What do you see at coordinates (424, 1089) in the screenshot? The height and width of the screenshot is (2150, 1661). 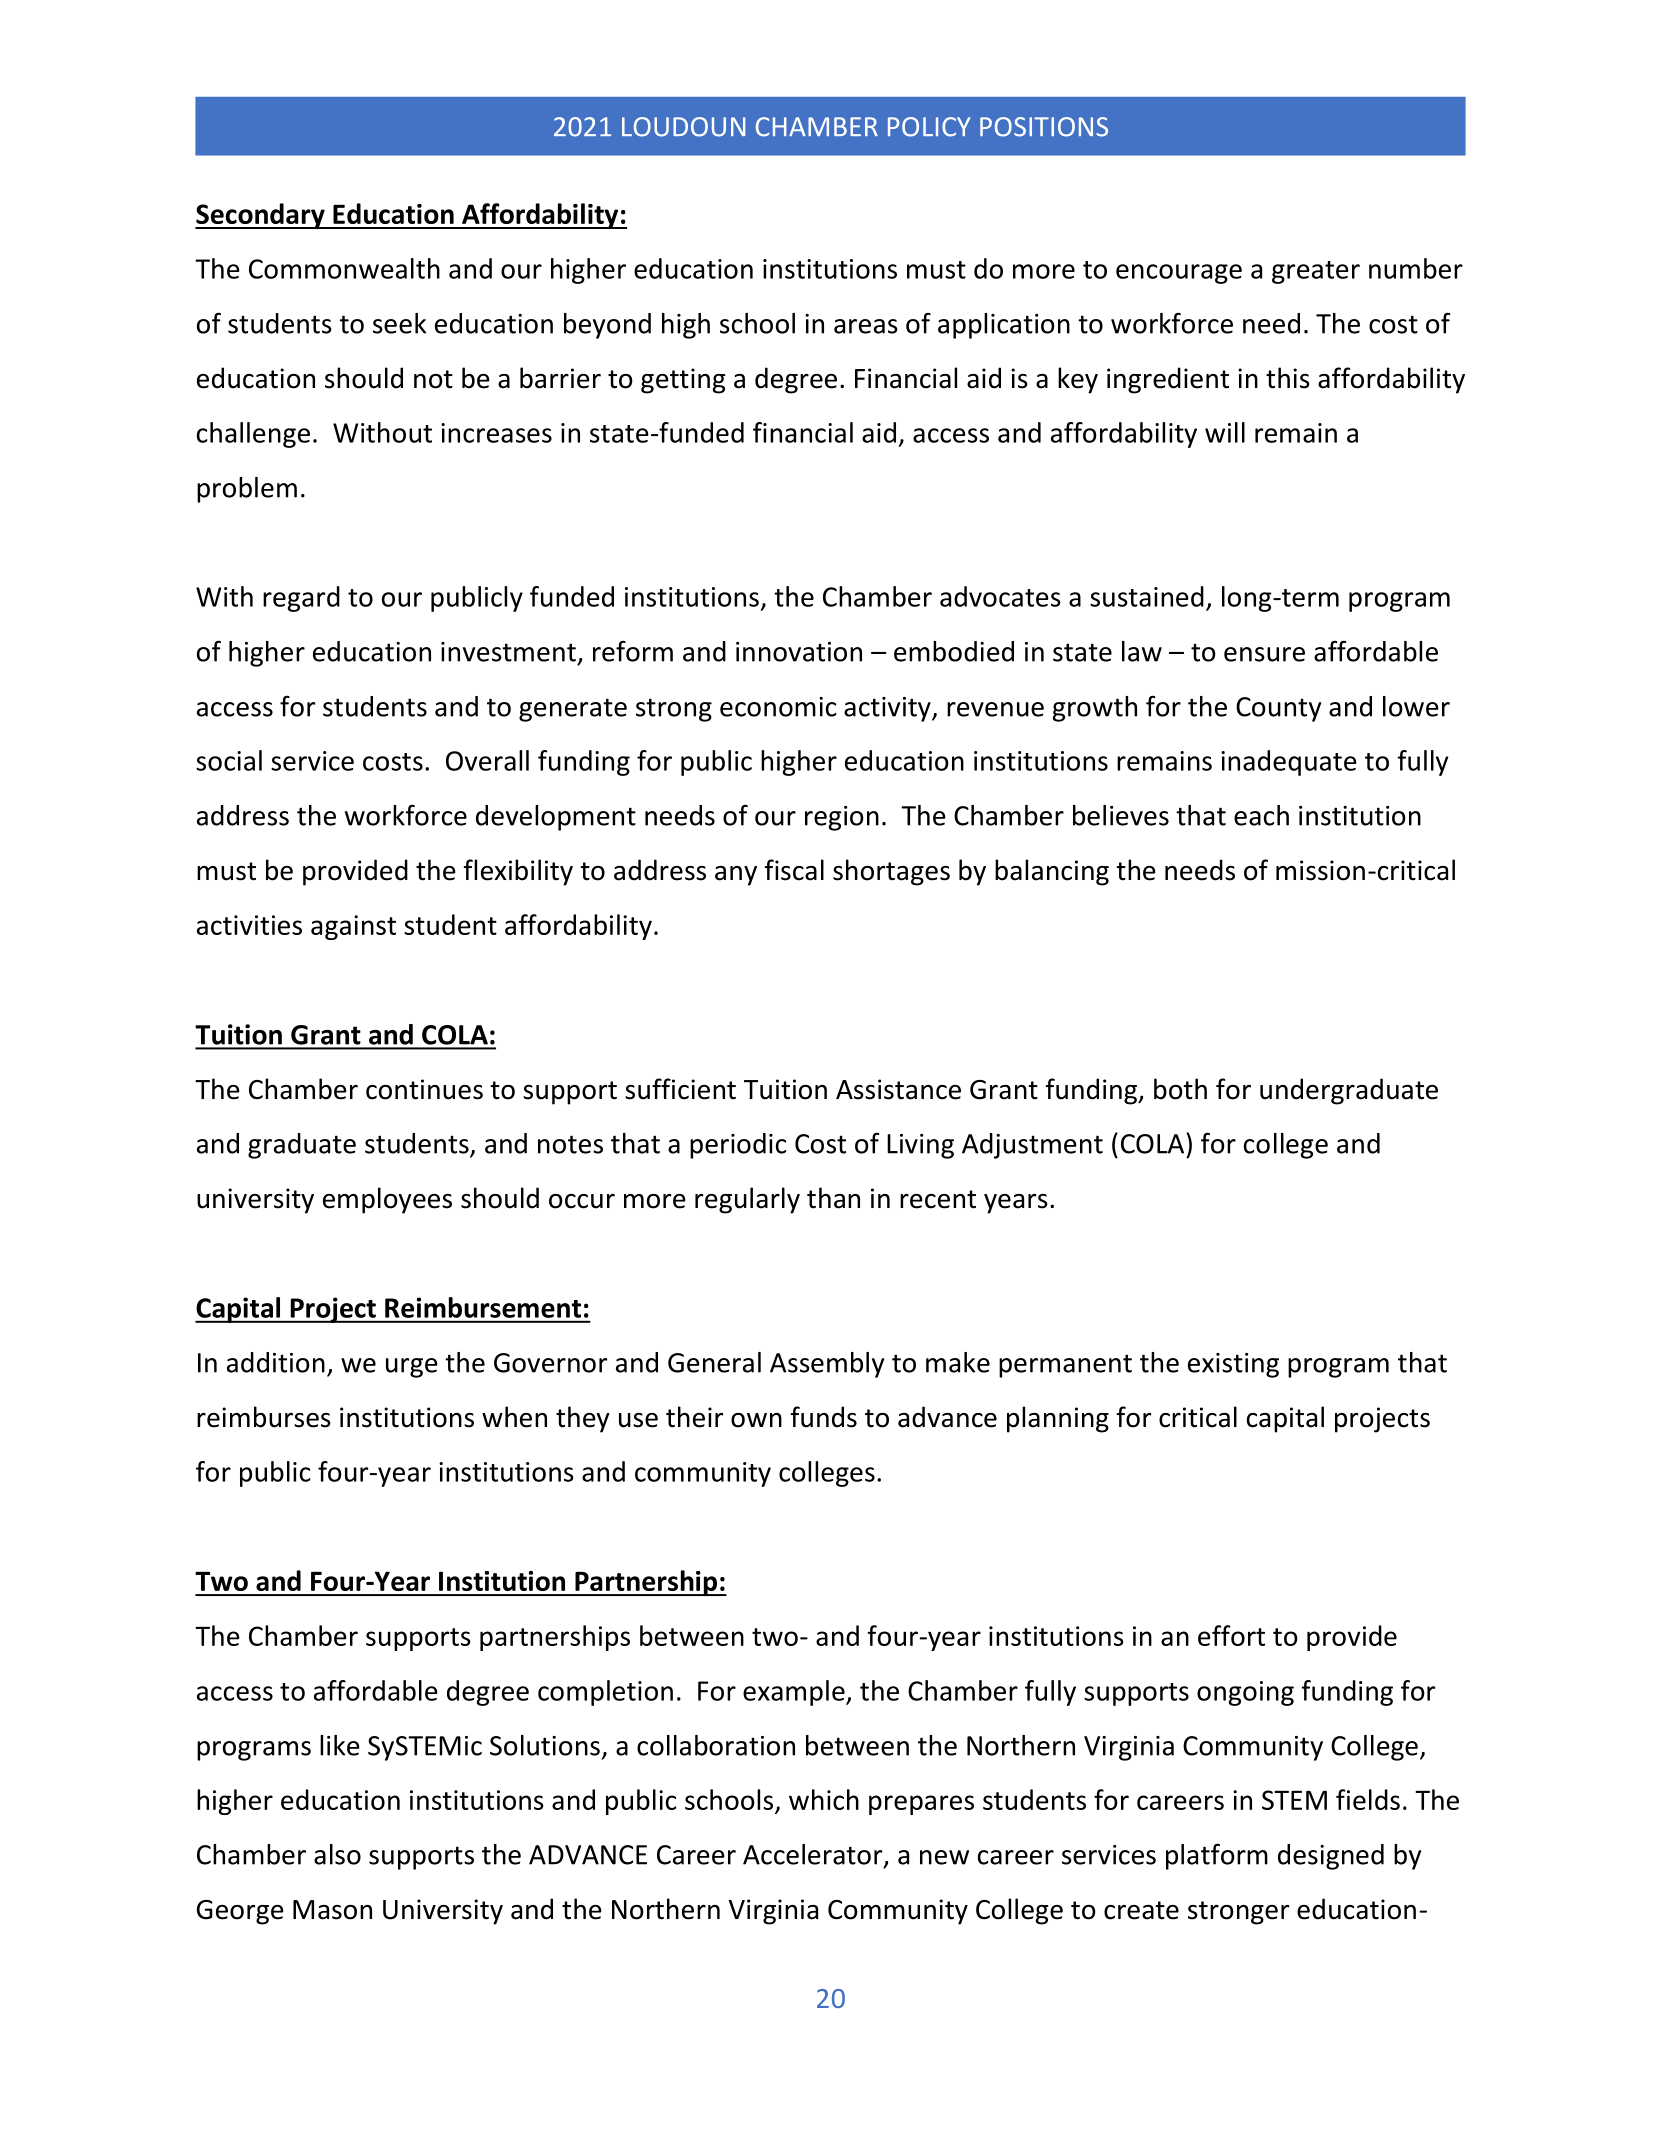 I see `continues` at bounding box center [424, 1089].
